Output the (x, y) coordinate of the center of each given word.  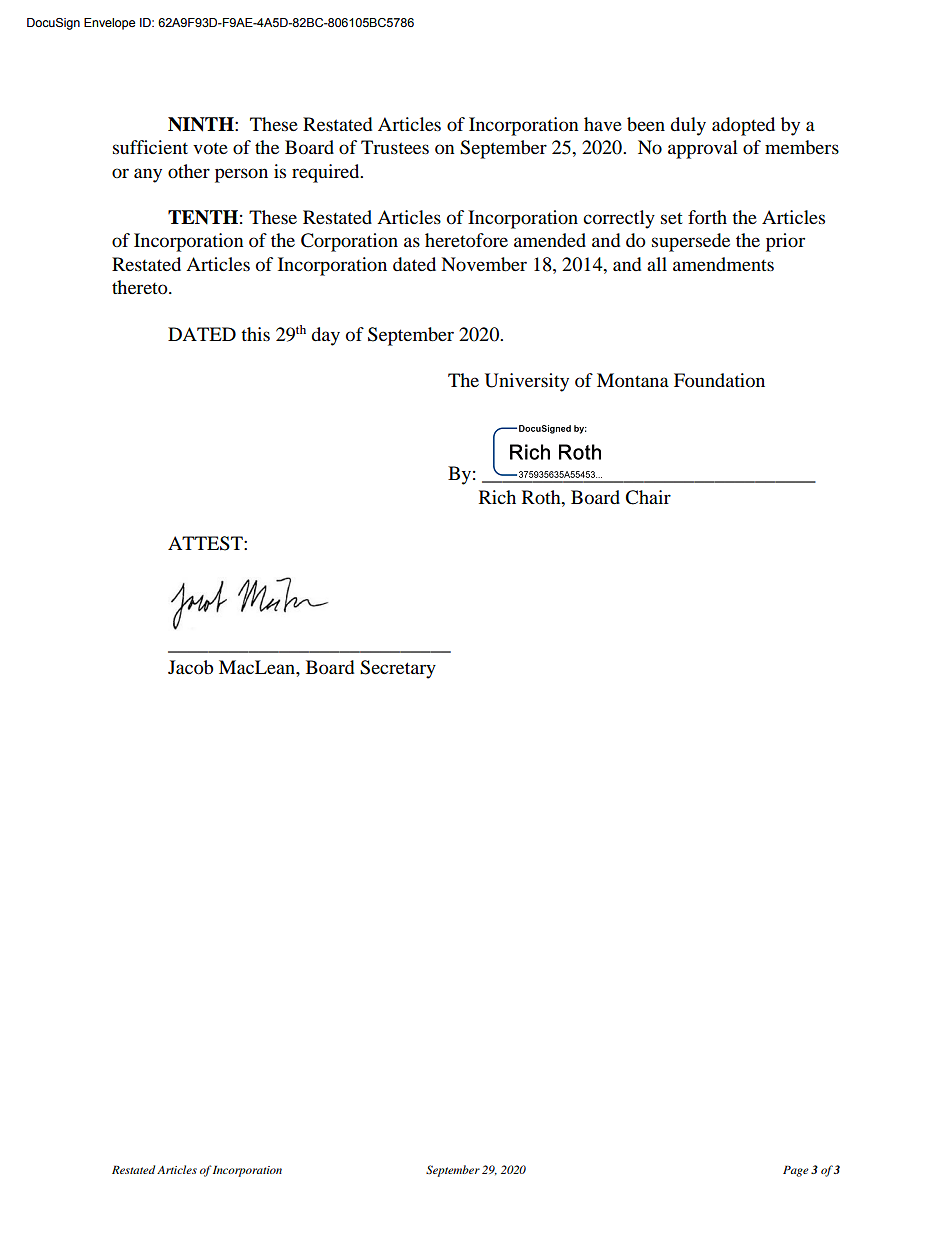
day (325, 336)
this (255, 334)
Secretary (398, 669)
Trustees (395, 147)
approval (703, 149)
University (527, 382)
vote (210, 148)
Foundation (719, 380)
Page (796, 1171)
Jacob (191, 667)
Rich (497, 497)
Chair (648, 497)
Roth (542, 497)
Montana (633, 380)
